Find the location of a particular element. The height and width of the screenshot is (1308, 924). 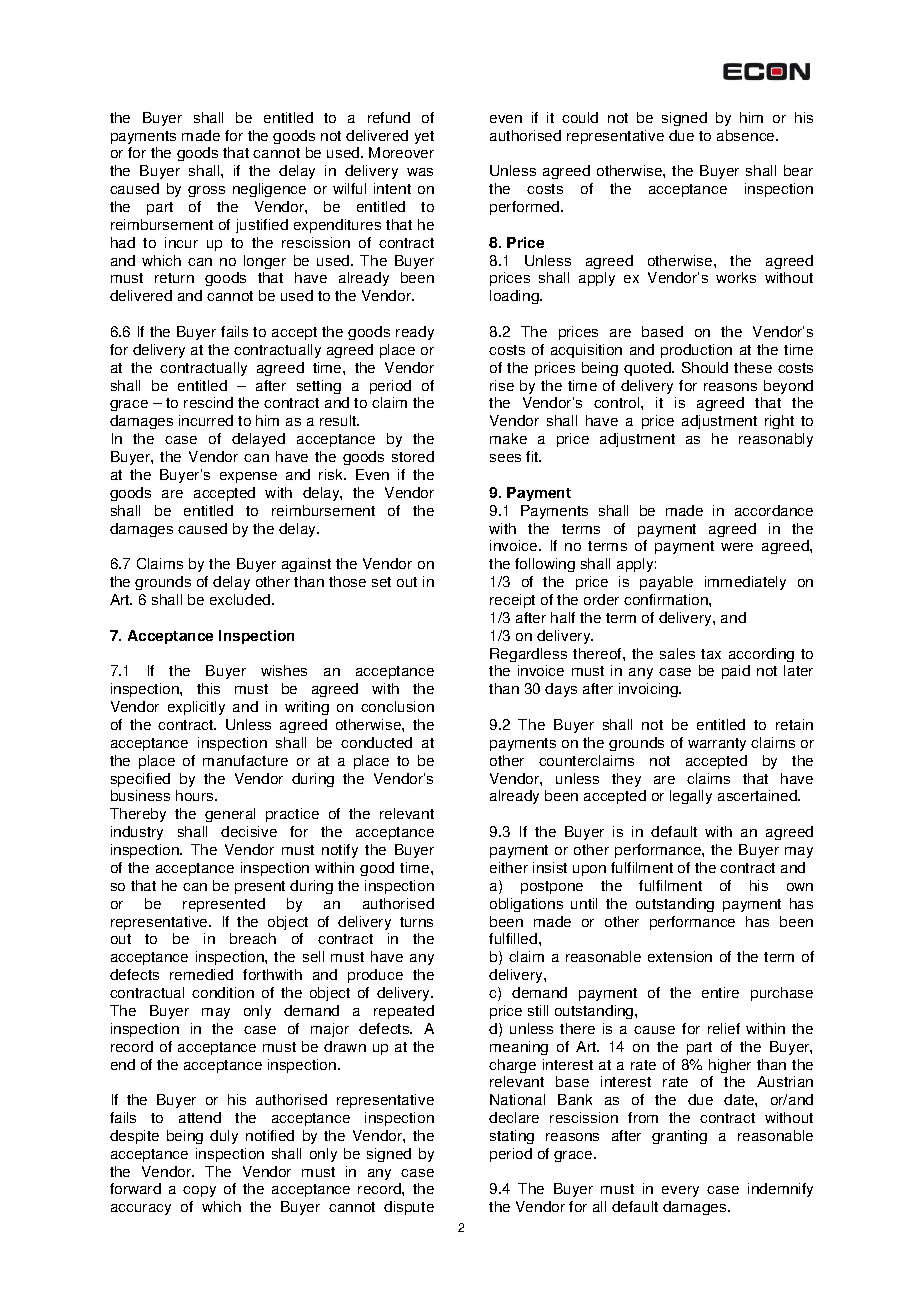

rescind is located at coordinates (208, 402).
